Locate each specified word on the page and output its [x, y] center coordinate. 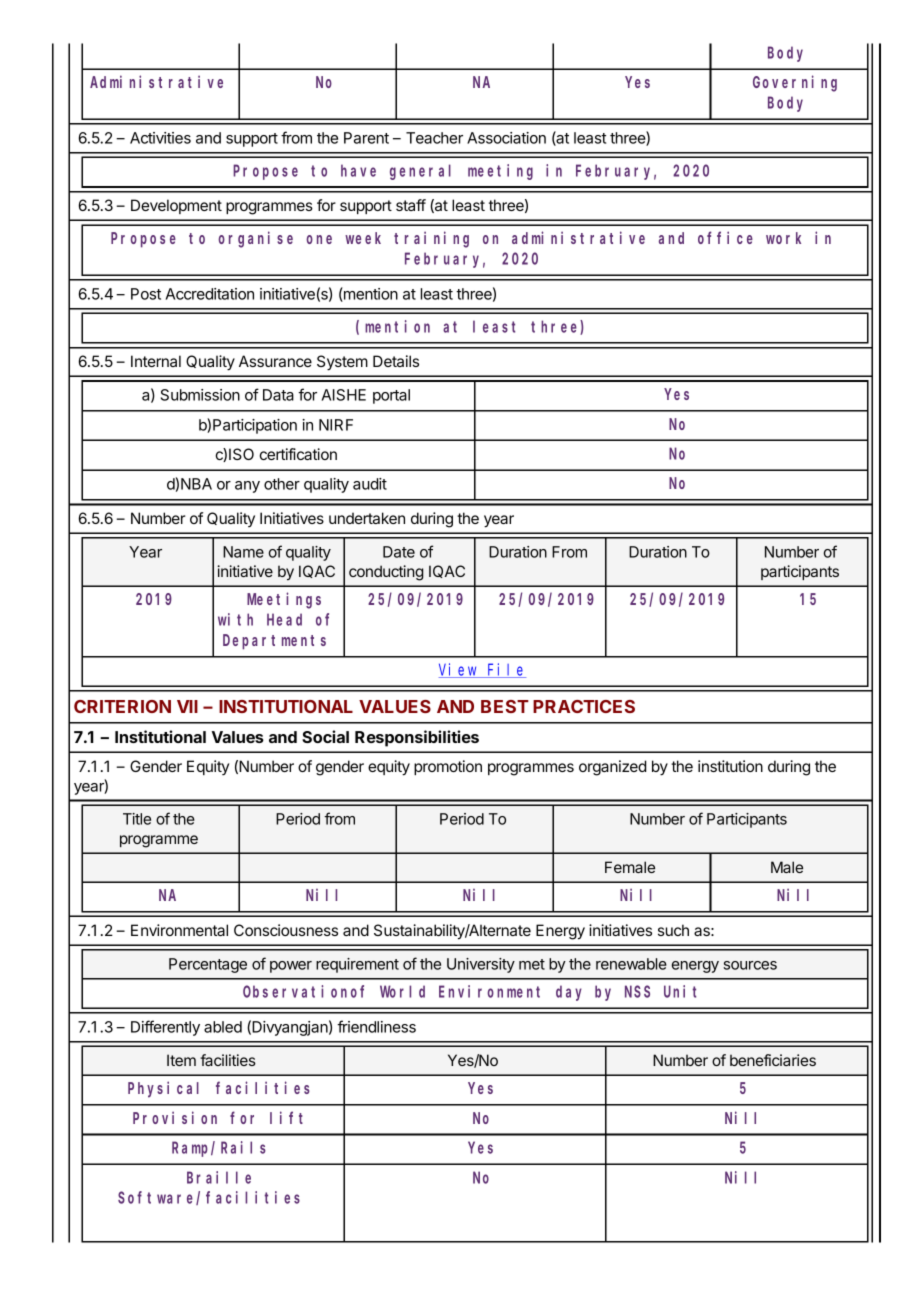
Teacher [434, 138]
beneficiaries [773, 1060]
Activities [160, 138]
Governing [795, 83]
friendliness [376, 1026]
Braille [219, 1177]
